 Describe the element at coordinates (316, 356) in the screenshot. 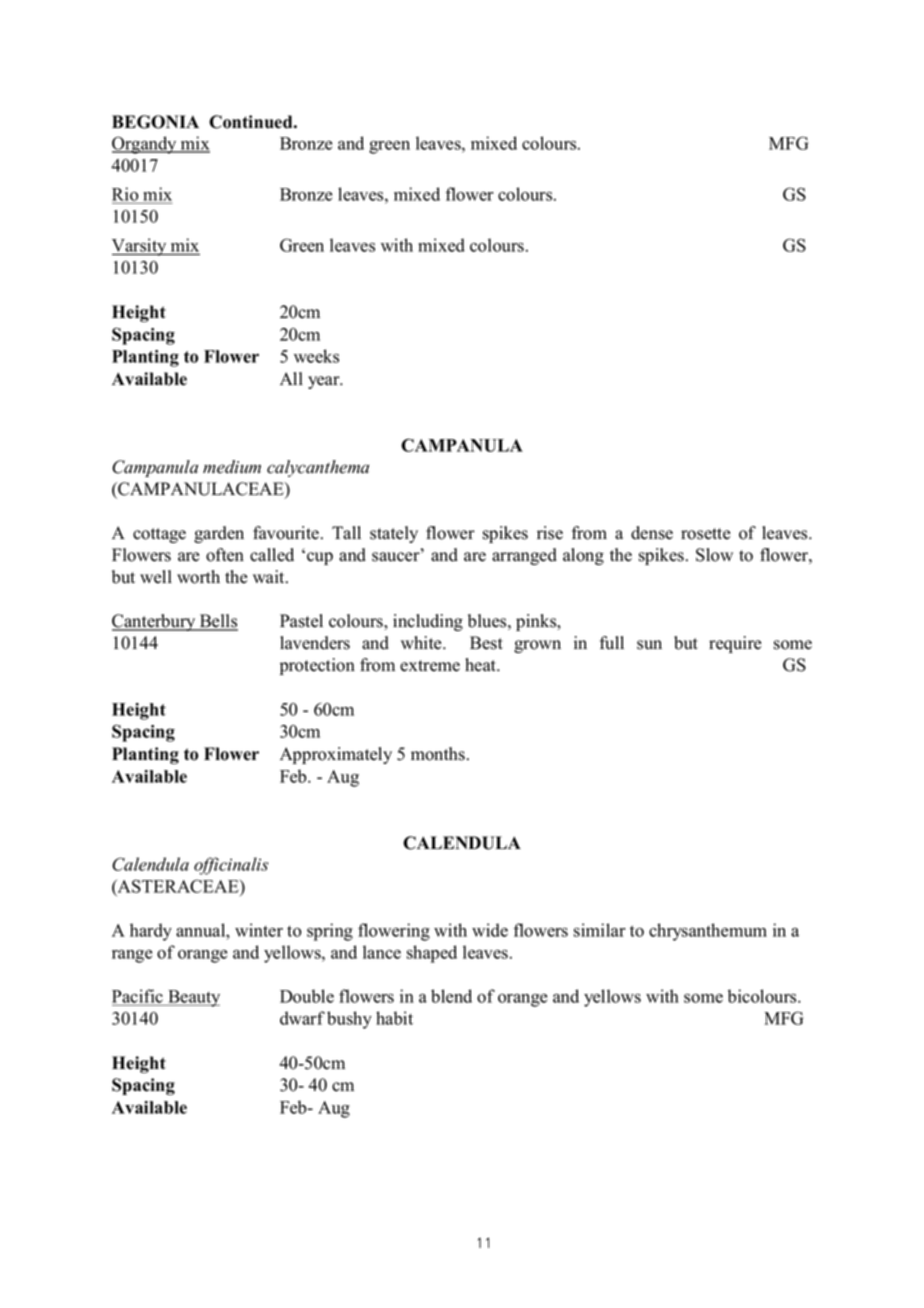

I see `weeks` at that location.
